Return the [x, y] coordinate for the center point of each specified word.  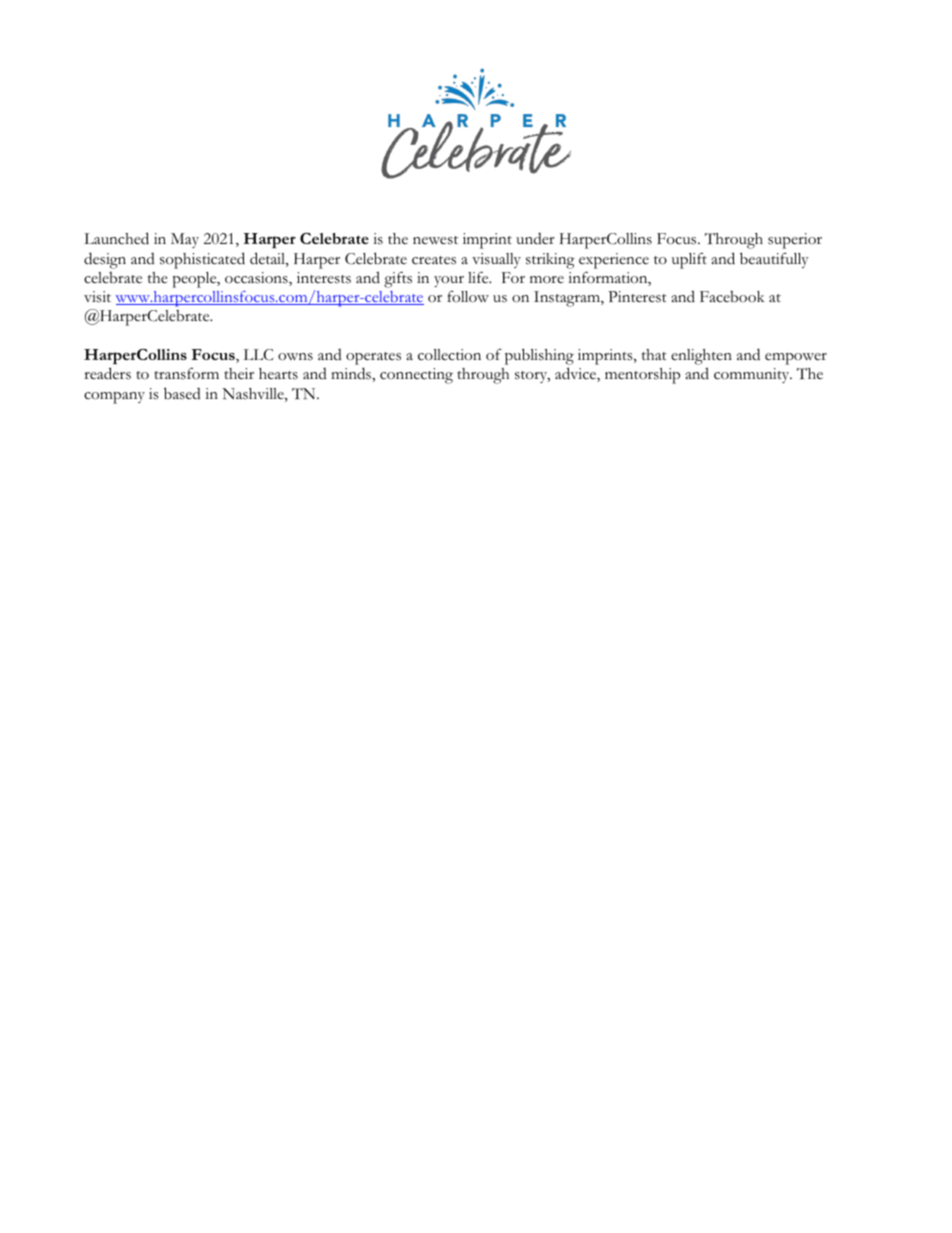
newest [435, 240]
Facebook [732, 297]
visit [97, 297]
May [185, 240]
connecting [416, 376]
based [182, 393]
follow [468, 297]
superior [795, 241]
